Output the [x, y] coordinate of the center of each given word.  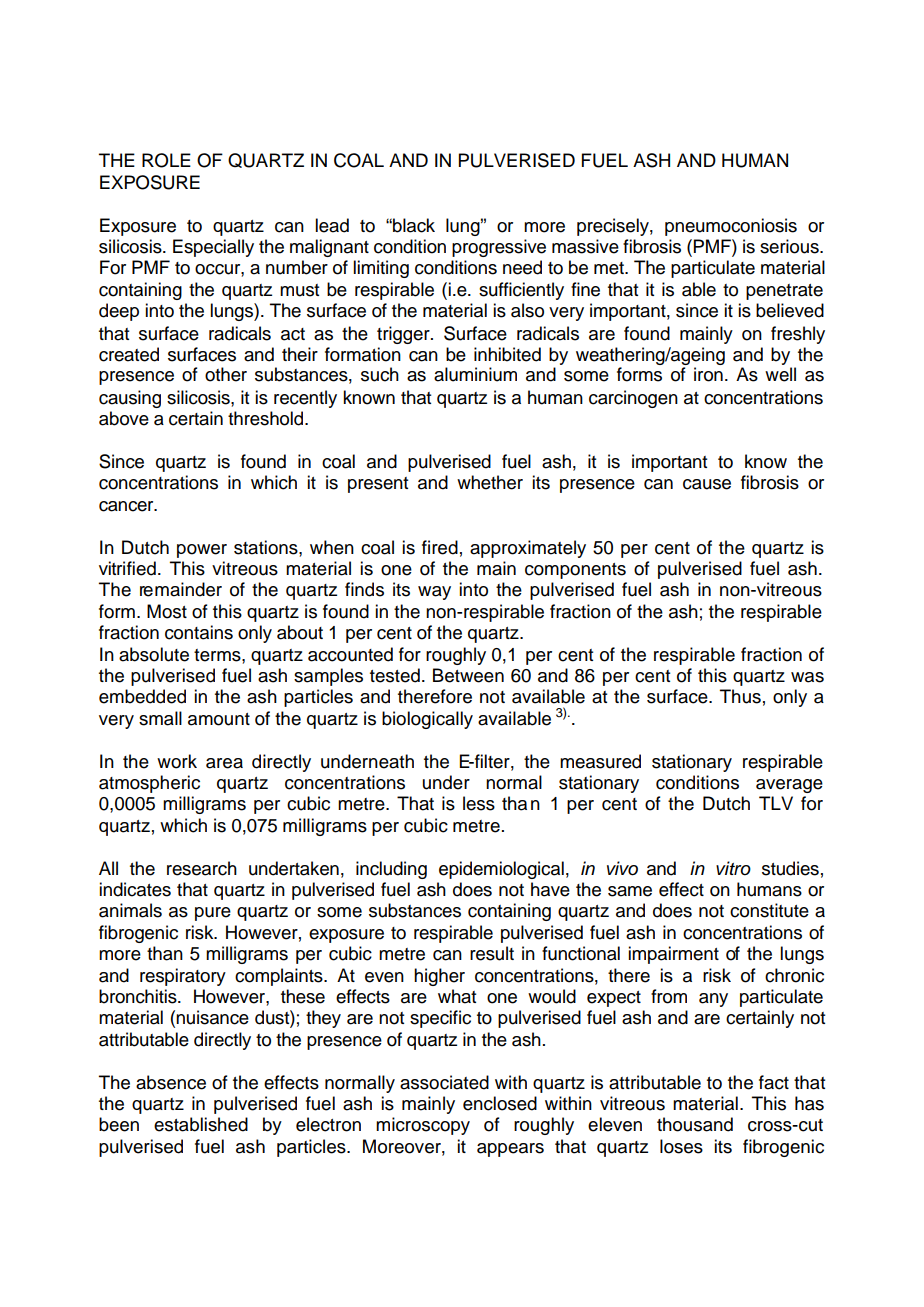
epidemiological [501, 870]
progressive [499, 248]
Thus [740, 696]
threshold [267, 418]
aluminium [475, 374]
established [201, 1124]
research [202, 868]
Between [468, 675]
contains [199, 632]
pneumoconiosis [731, 227]
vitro [733, 868]
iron [708, 374]
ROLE [166, 160]
